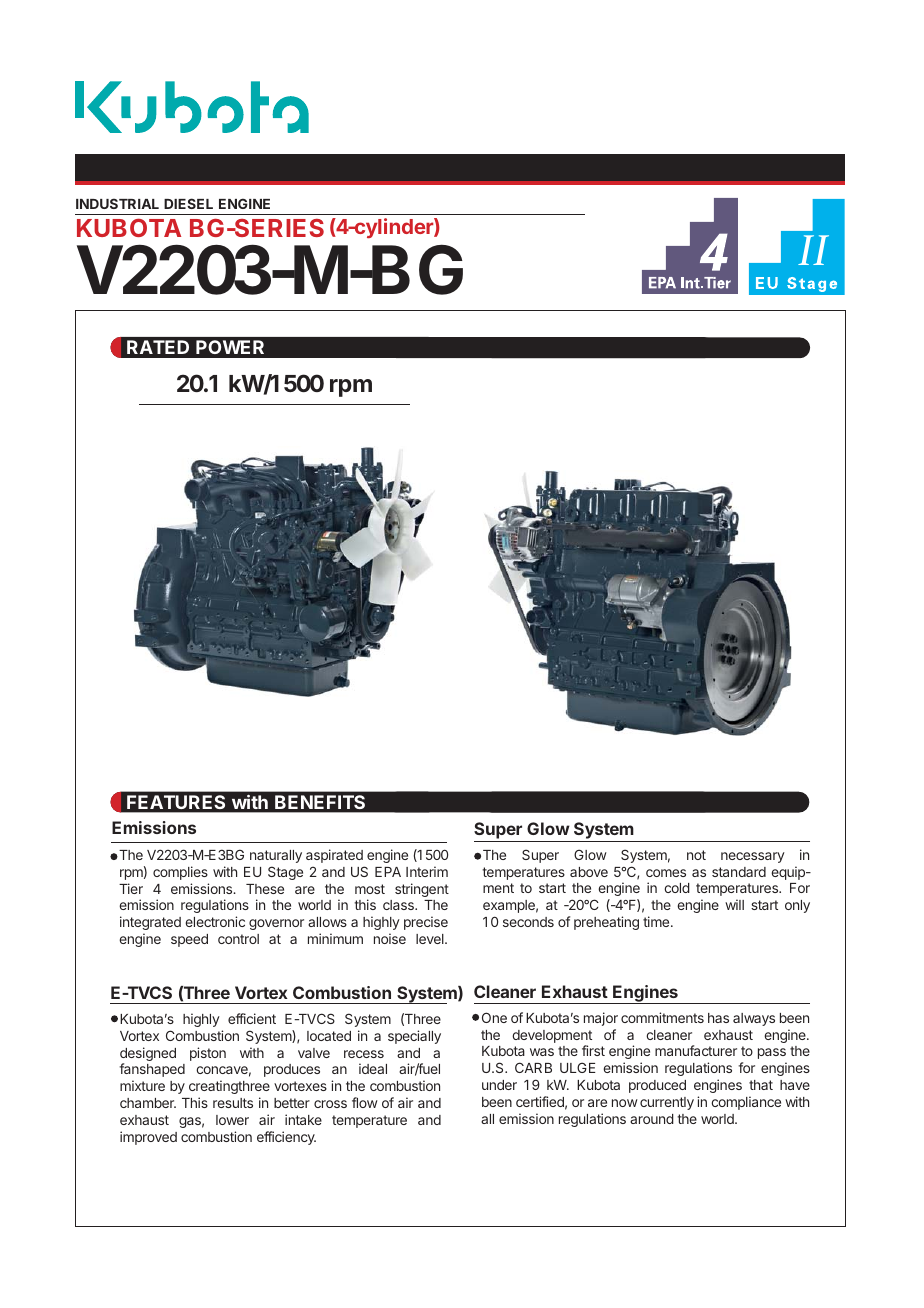  What do you see at coordinates (746, 1103) in the screenshot?
I see `compliance` at bounding box center [746, 1103].
